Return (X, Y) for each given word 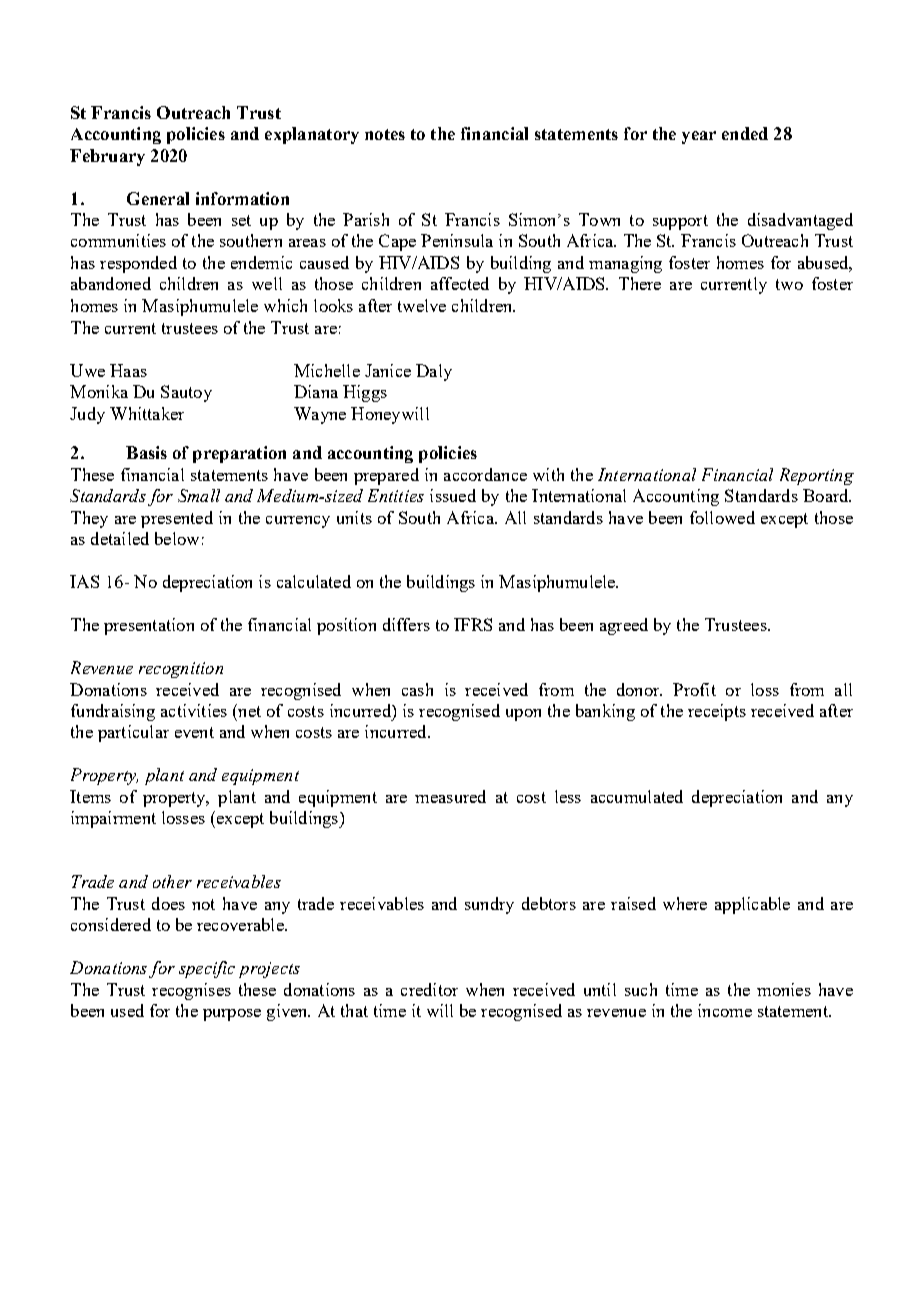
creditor (429, 989)
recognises (191, 991)
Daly (434, 372)
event (194, 732)
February (107, 157)
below (177, 538)
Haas (128, 370)
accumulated (637, 796)
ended (745, 133)
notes (385, 134)
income (725, 1010)
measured (450, 796)
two (789, 284)
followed (722, 517)
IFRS (473, 624)
